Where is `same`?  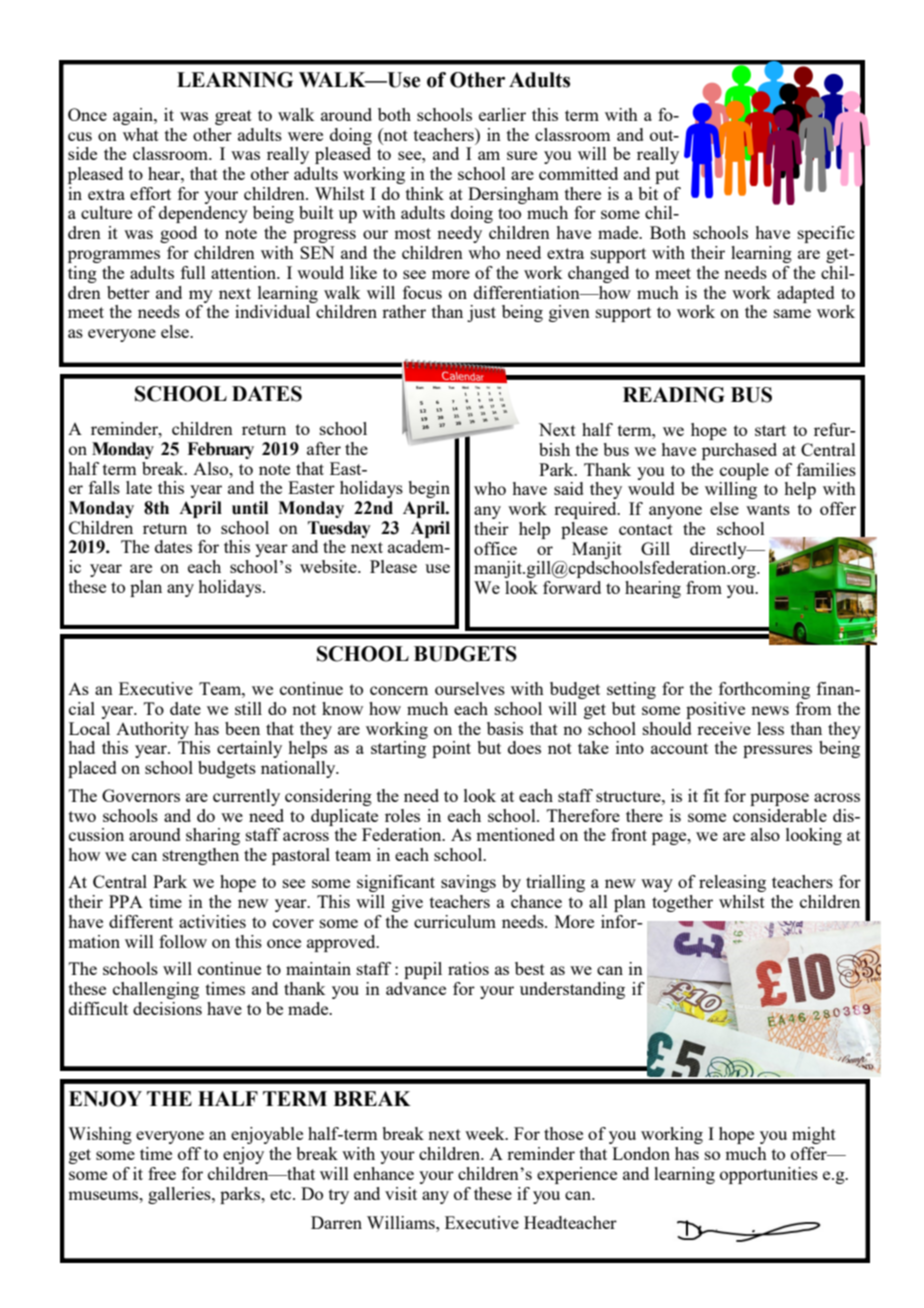 same is located at coordinates (792, 313).
